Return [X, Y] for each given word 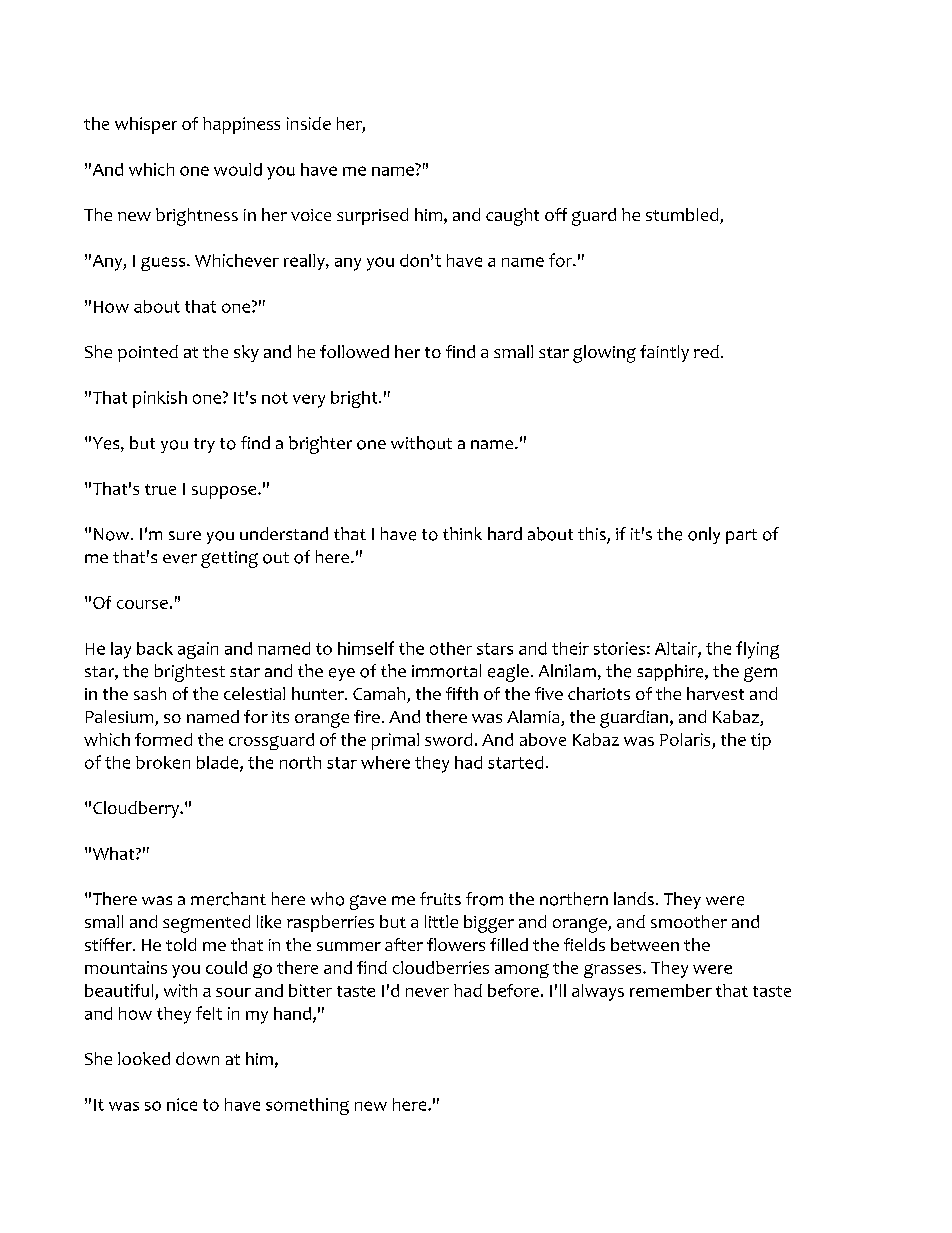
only [704, 535]
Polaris [686, 741]
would [238, 169]
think [462, 533]
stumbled [683, 216]
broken [163, 762]
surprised [372, 216]
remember [671, 990]
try [204, 445]
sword [448, 739]
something [307, 1106]
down [197, 1058]
